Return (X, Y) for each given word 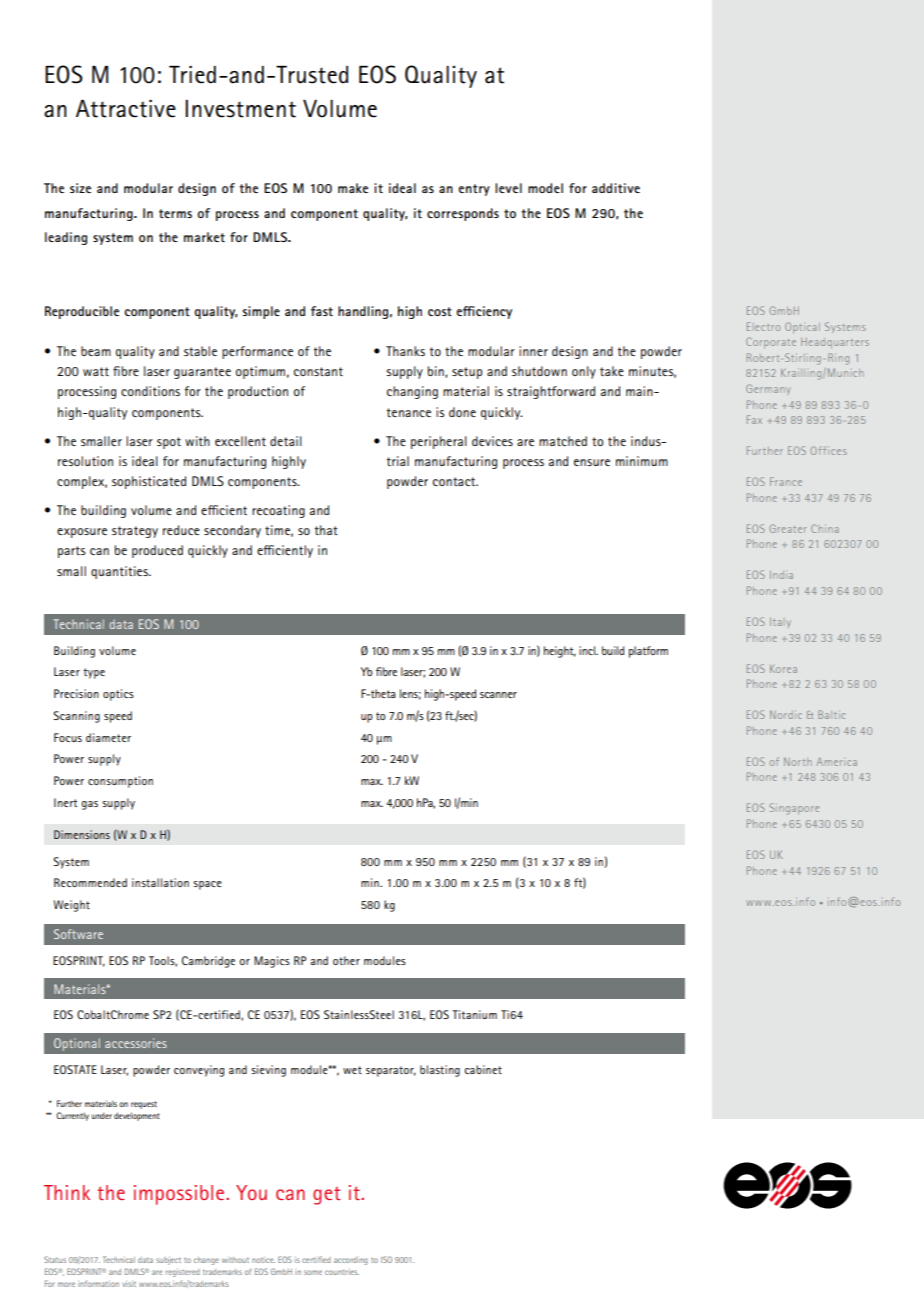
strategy (135, 532)
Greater (788, 528)
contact (455, 481)
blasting (440, 1071)
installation (160, 882)
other (346, 960)
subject (168, 1261)
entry (474, 190)
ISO (386, 1259)
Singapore (794, 809)
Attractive (126, 109)
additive (616, 188)
